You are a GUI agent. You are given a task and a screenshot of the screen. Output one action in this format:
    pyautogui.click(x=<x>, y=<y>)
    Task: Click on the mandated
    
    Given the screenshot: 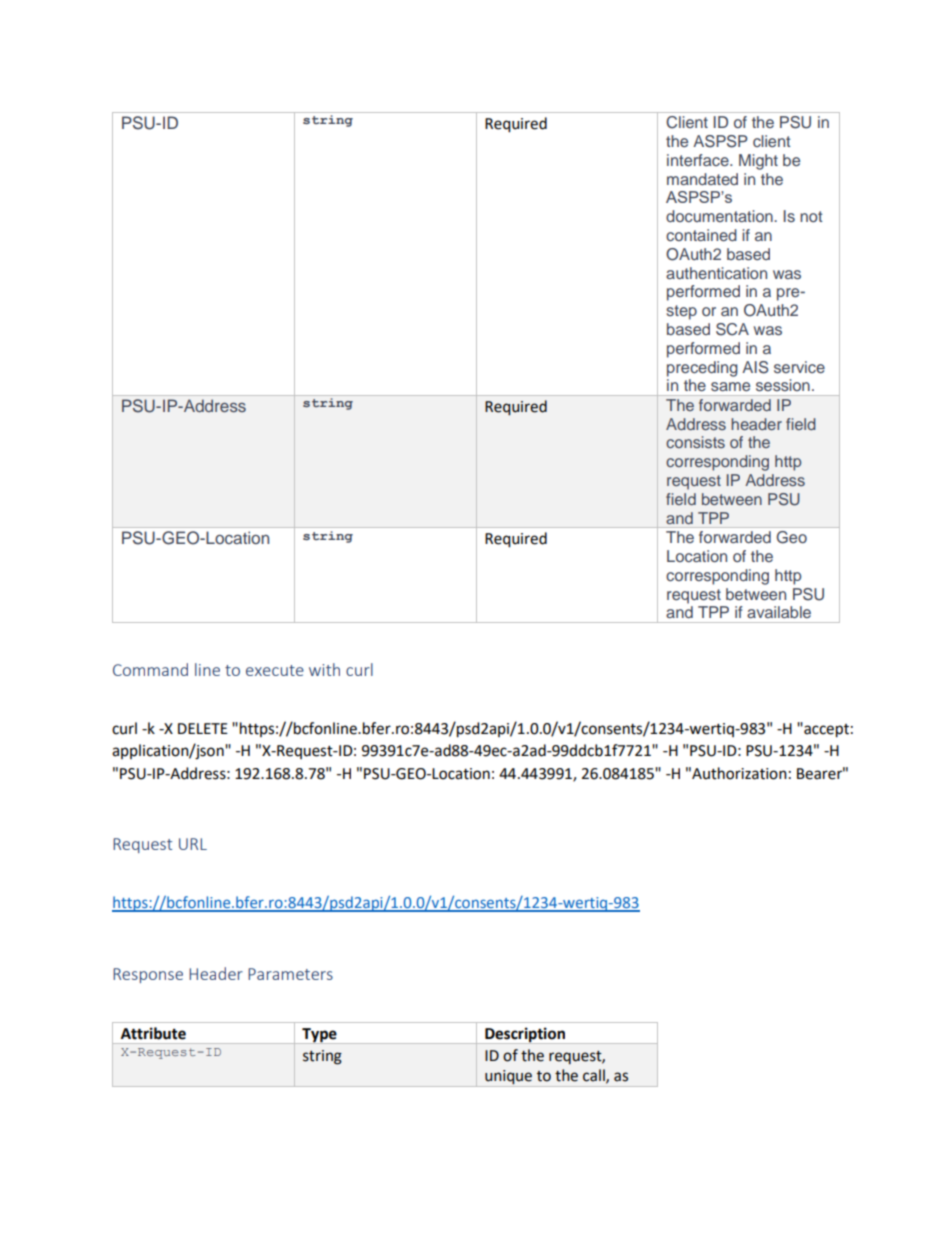 What is the action you would take?
    pyautogui.click(x=702, y=179)
